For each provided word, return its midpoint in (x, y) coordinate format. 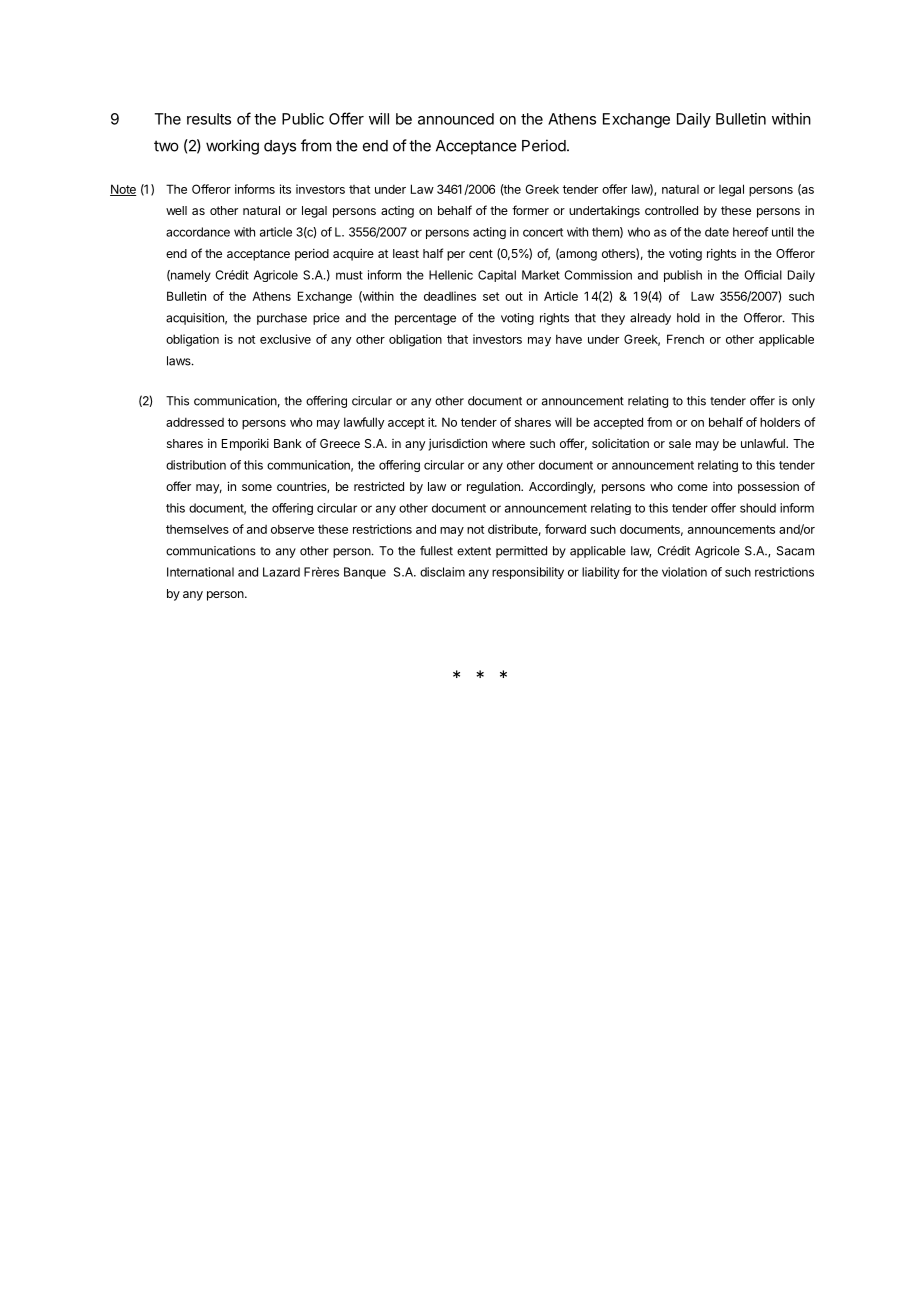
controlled (671, 210)
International (200, 572)
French (685, 339)
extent (474, 551)
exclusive (285, 339)
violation (684, 572)
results (209, 119)
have (569, 339)
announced (456, 119)
